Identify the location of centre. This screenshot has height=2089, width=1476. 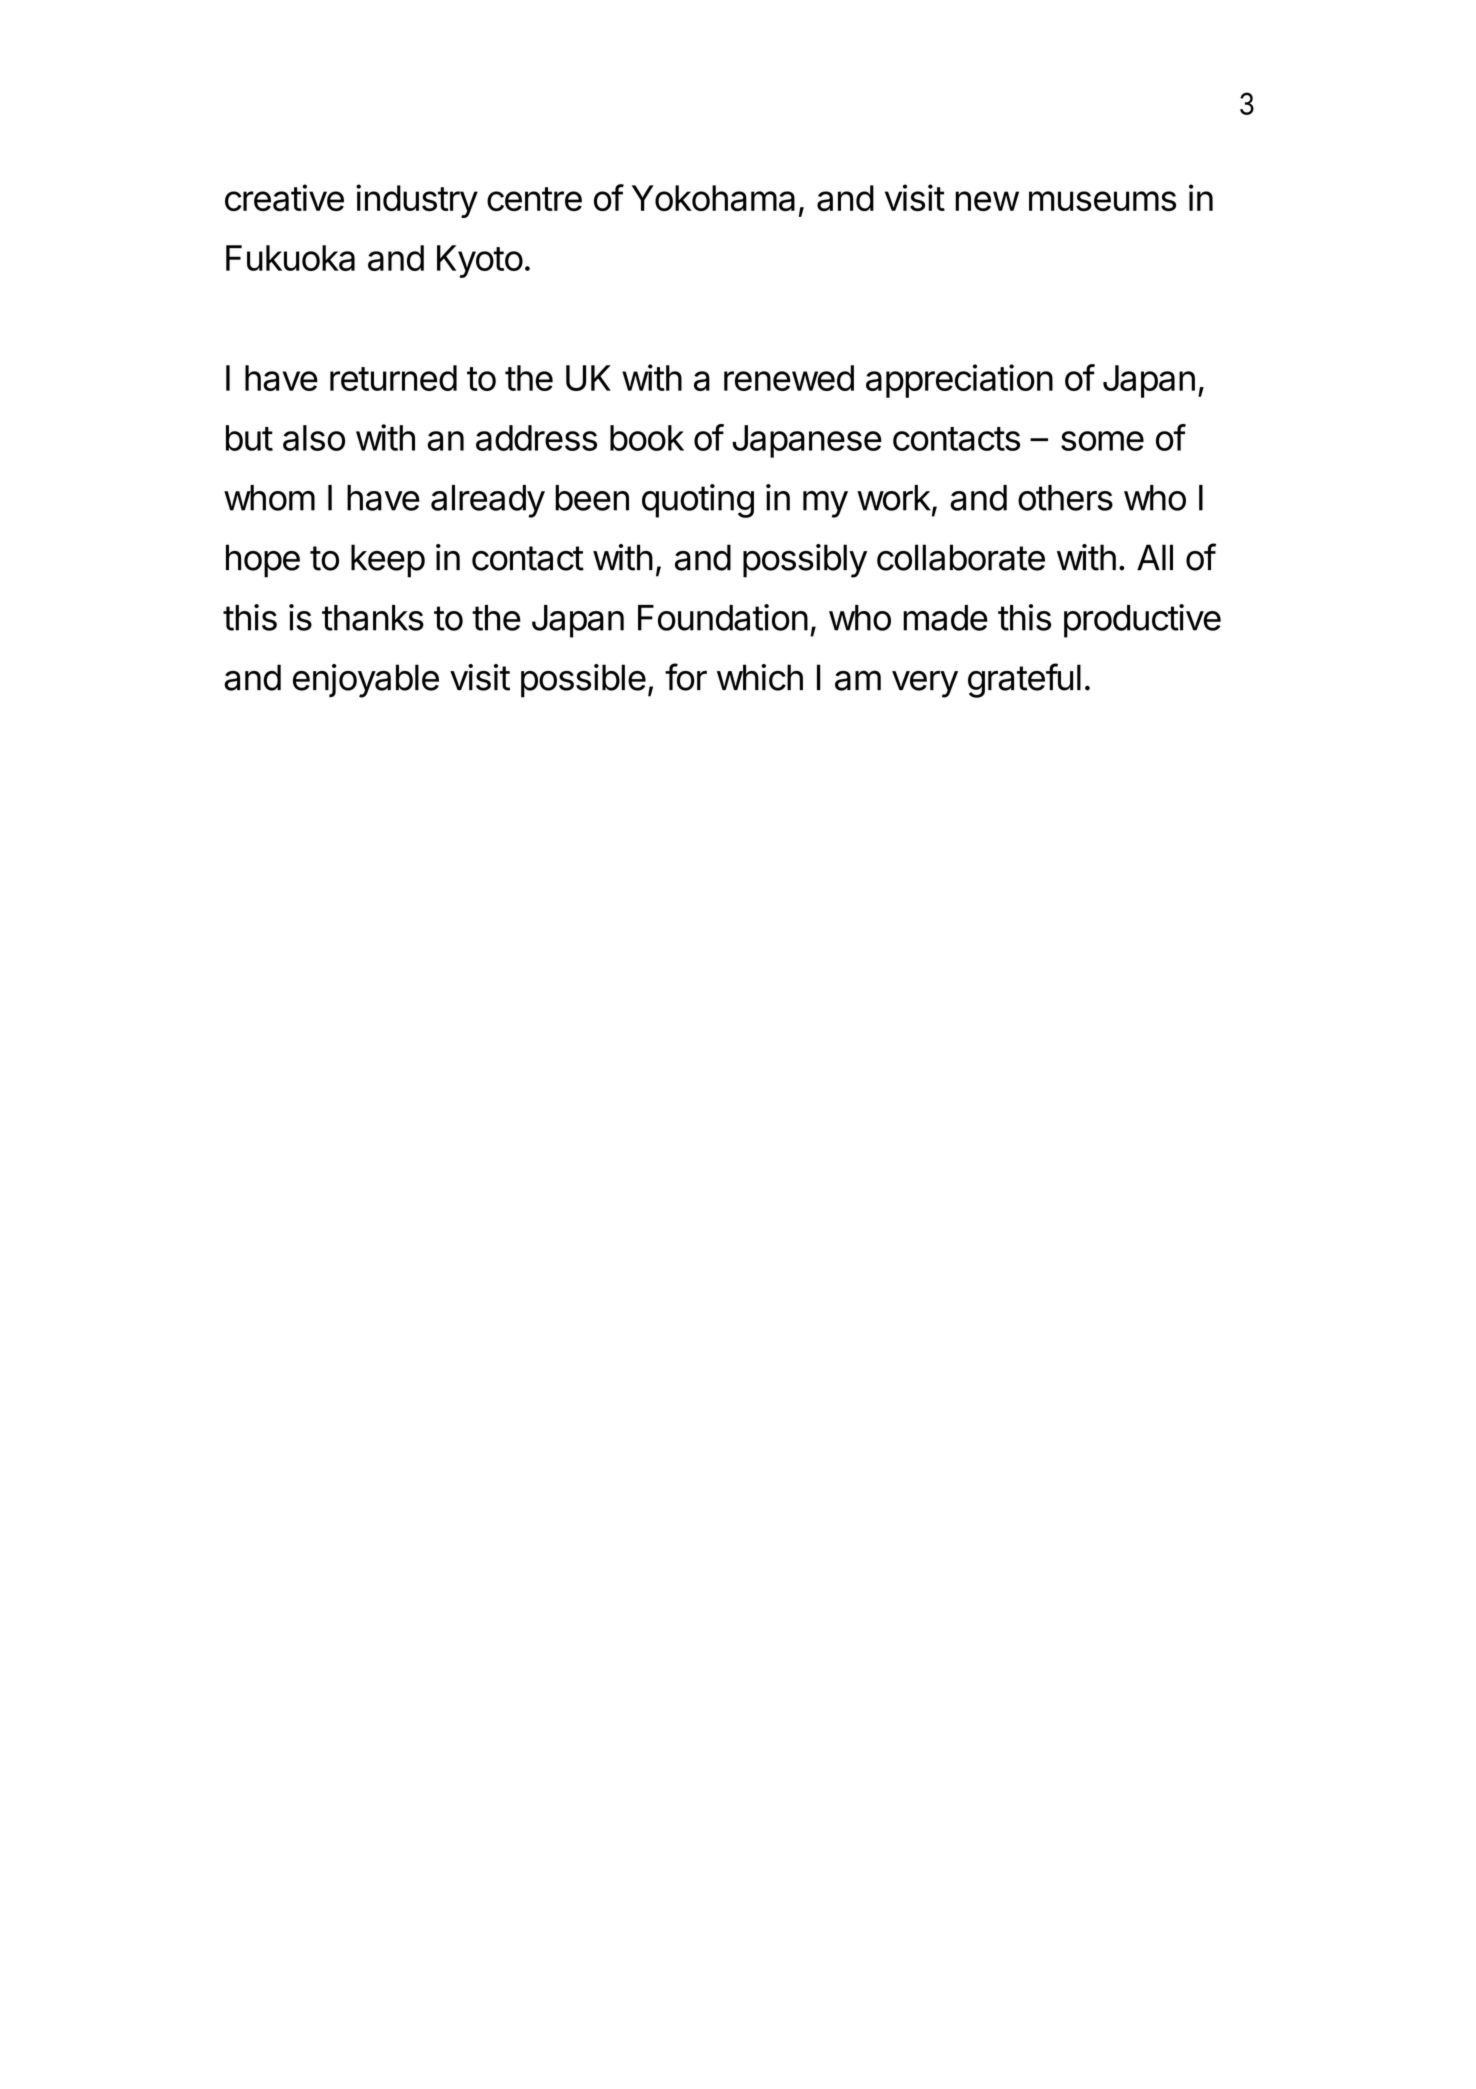
(534, 199).
